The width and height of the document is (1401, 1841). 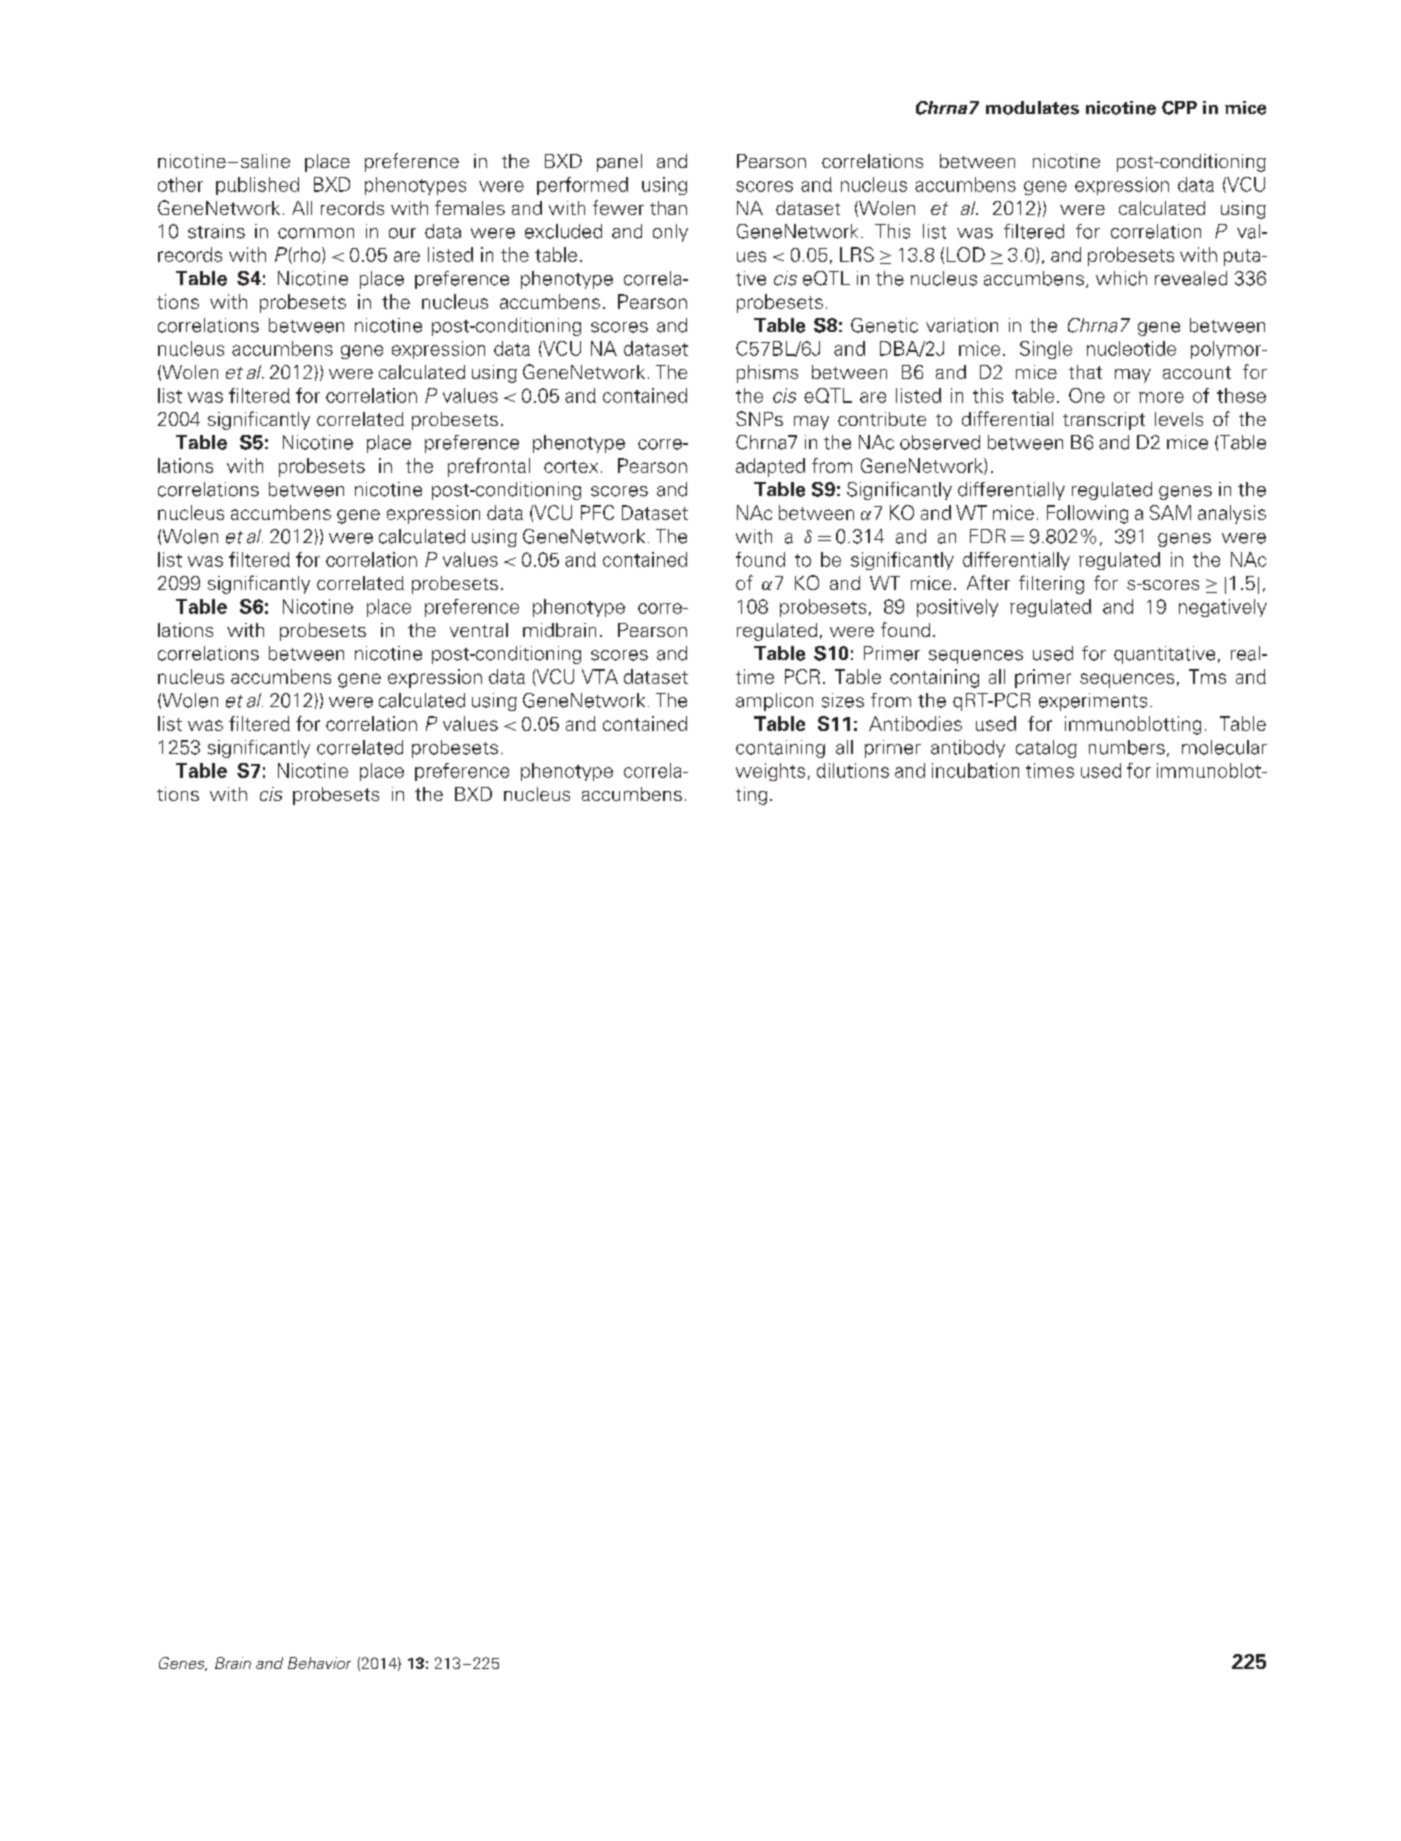 What do you see at coordinates (600, 676) in the document?
I see `VTA` at bounding box center [600, 676].
